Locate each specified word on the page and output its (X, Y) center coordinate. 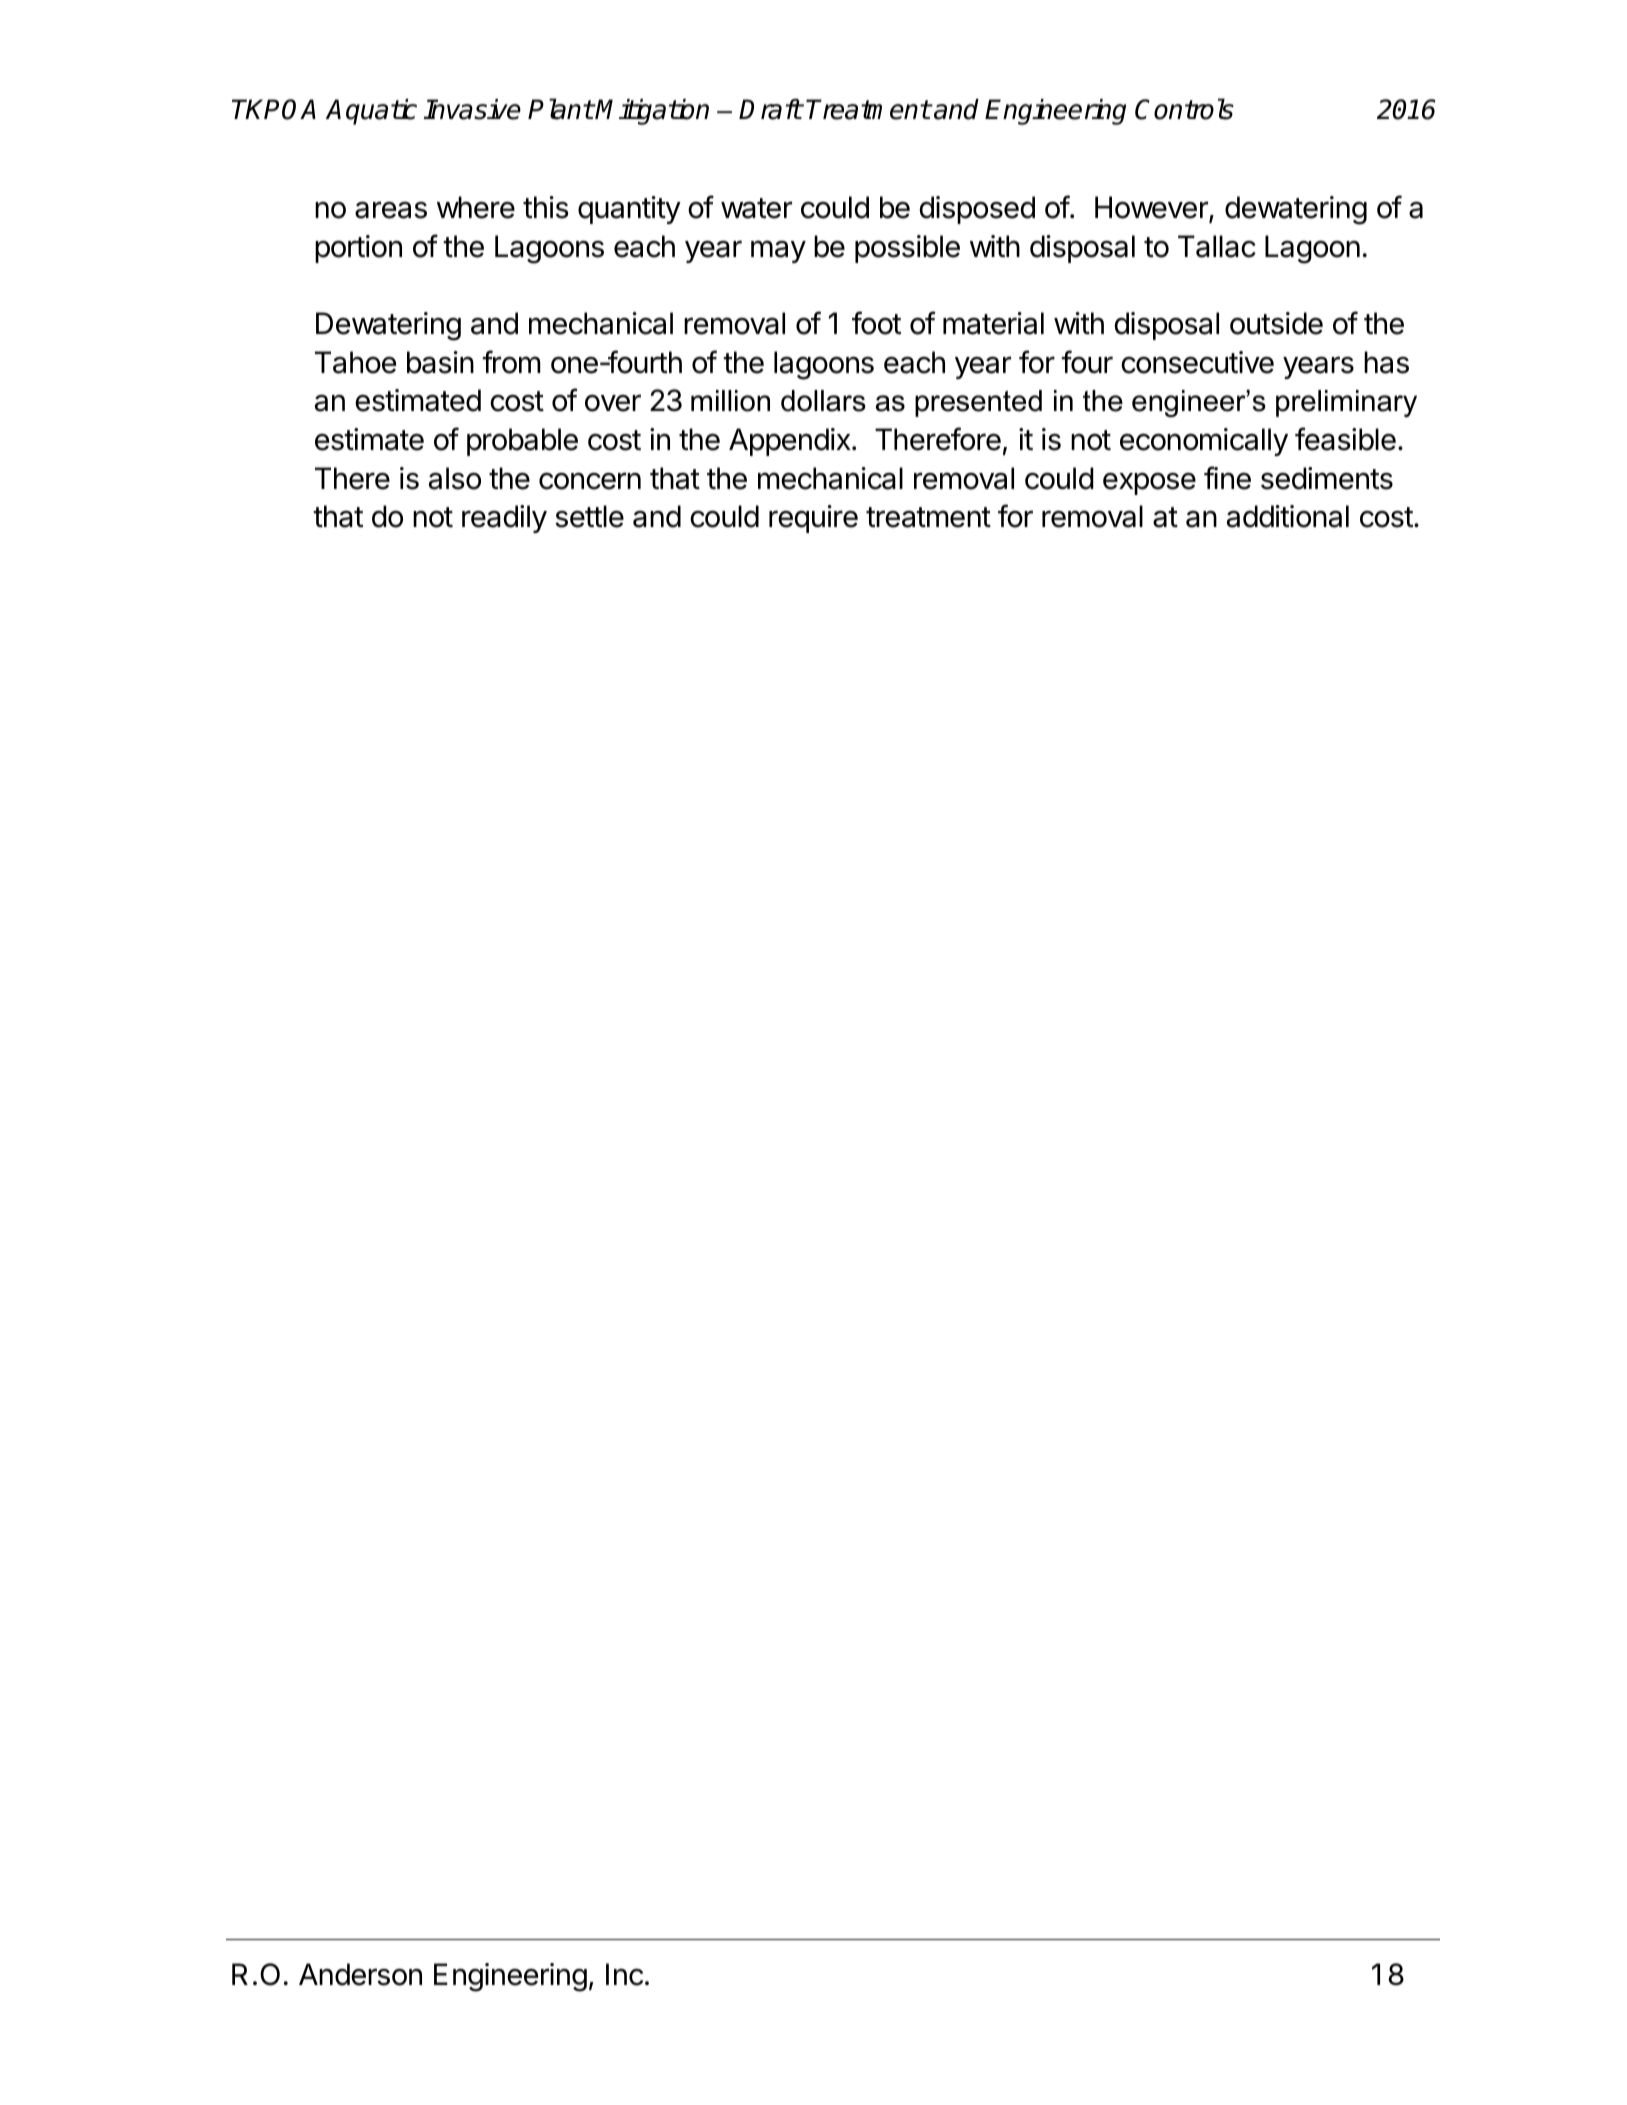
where (476, 207)
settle (589, 516)
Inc (624, 1974)
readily (504, 519)
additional (1288, 516)
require (813, 519)
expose (1149, 484)
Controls (1184, 109)
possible (907, 249)
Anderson (360, 1974)
